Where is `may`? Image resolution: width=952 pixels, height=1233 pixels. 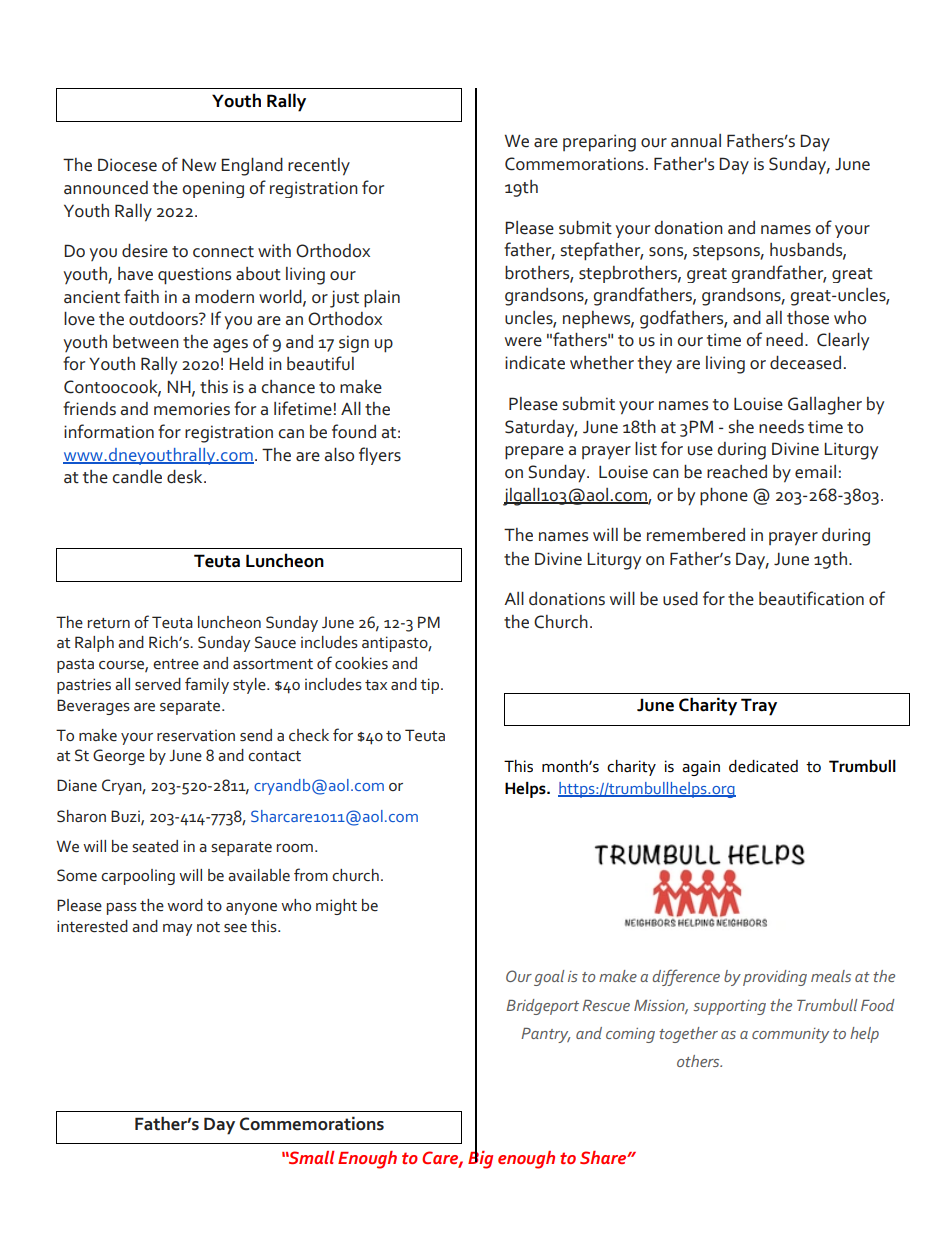
may is located at coordinates (177, 930).
